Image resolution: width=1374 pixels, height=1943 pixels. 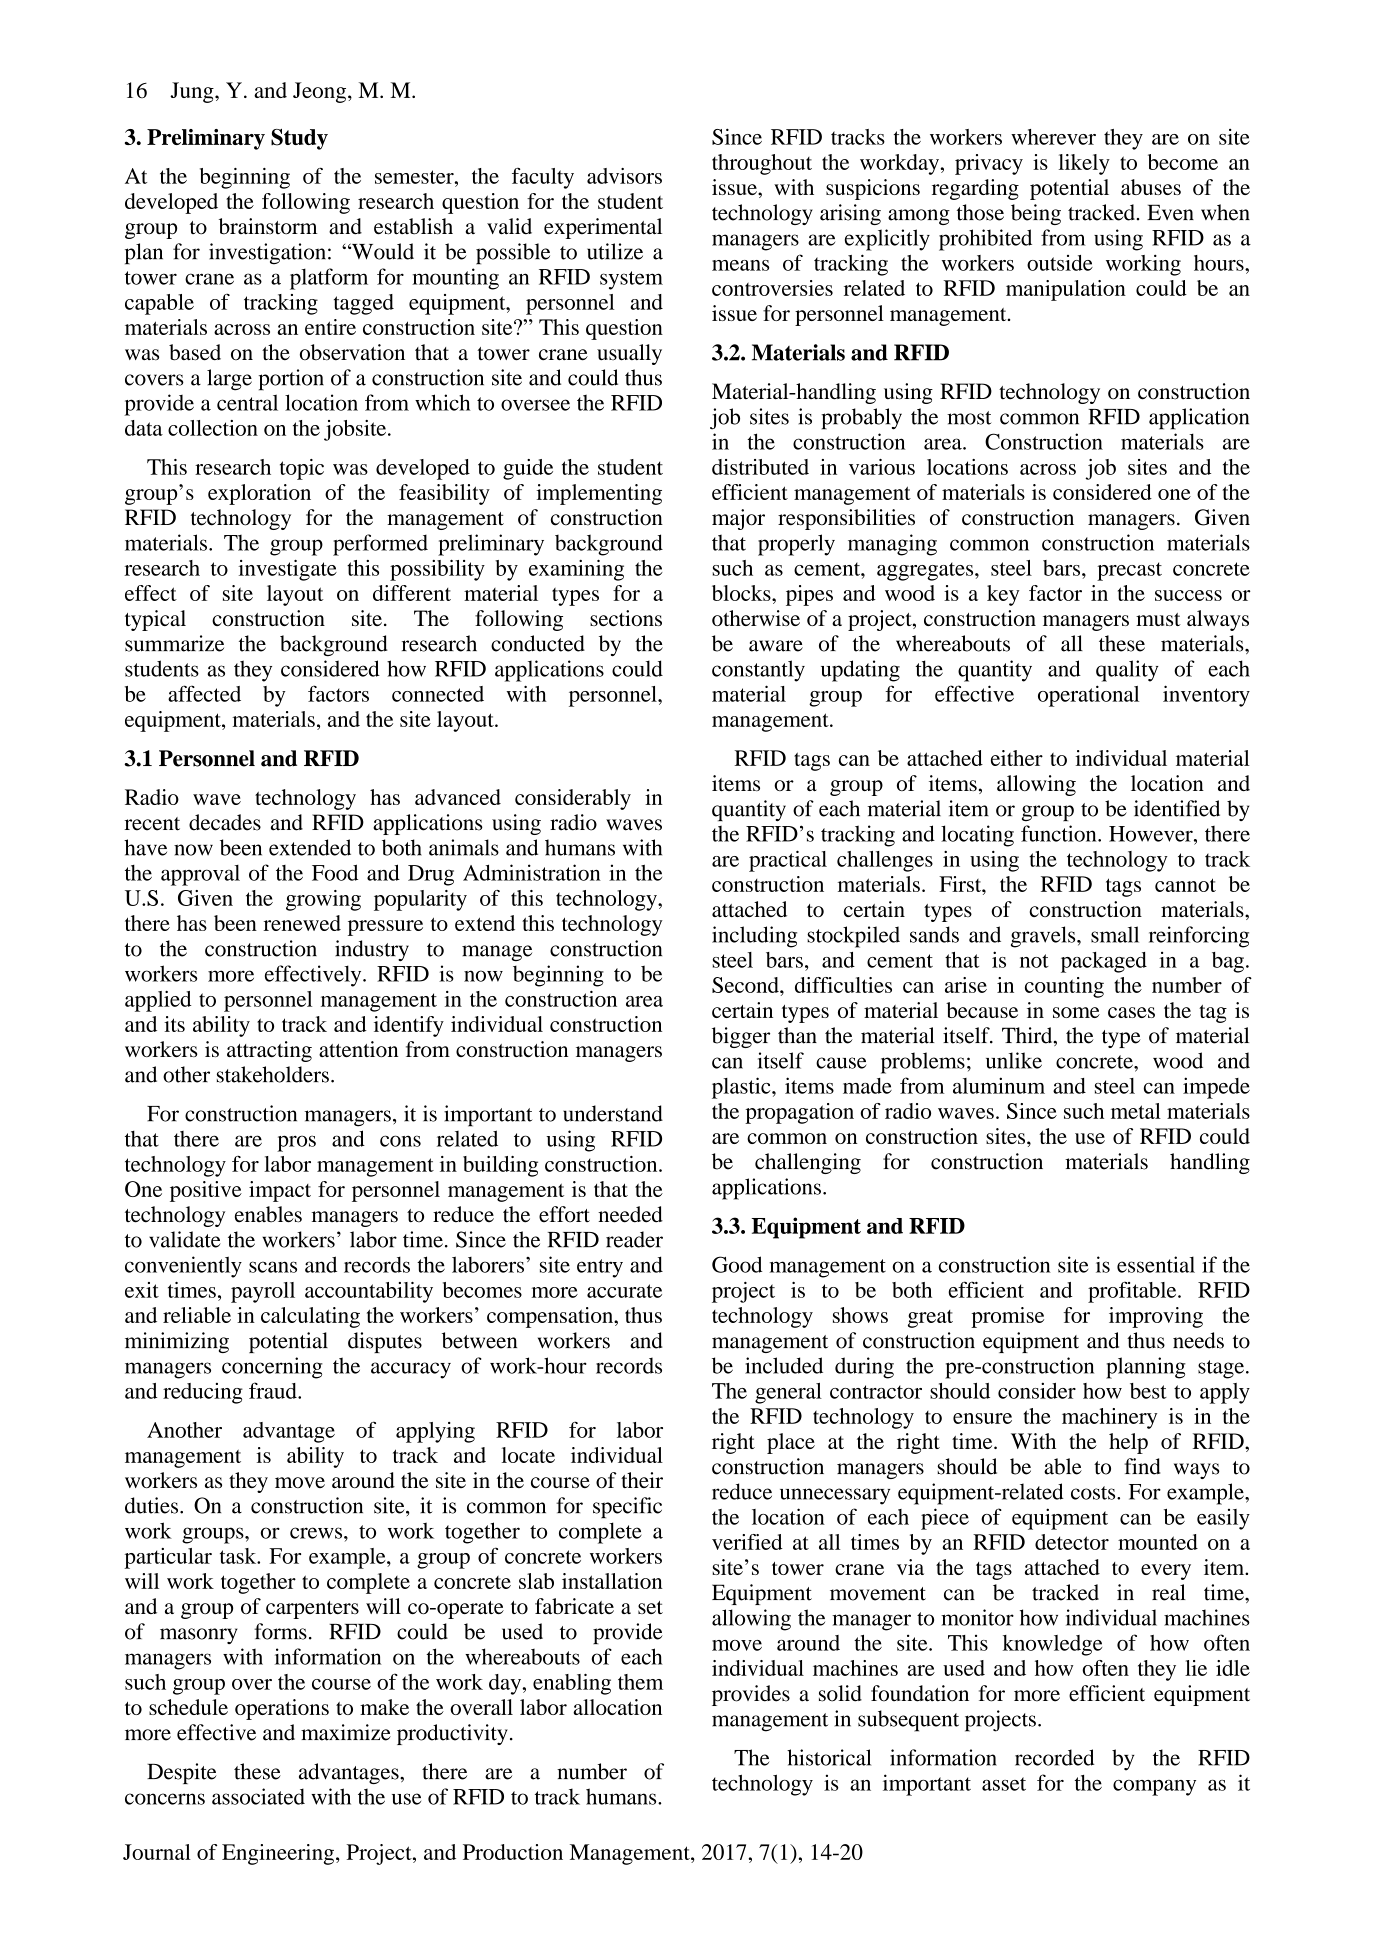 What do you see at coordinates (1156, 1264) in the screenshot?
I see `essential` at bounding box center [1156, 1264].
